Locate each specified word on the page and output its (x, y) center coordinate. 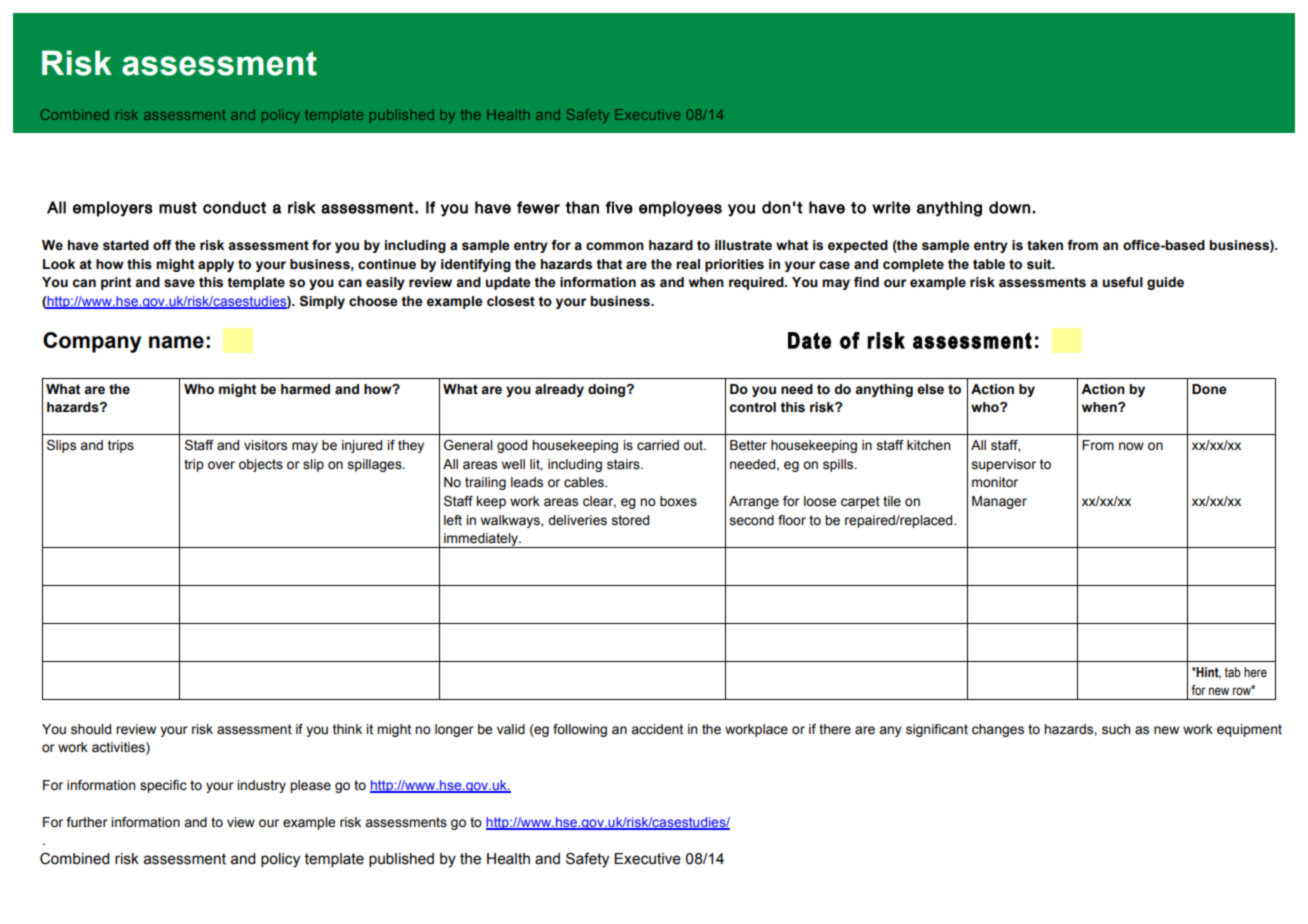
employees (680, 209)
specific (163, 786)
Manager (999, 502)
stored (630, 520)
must (178, 208)
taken (1045, 245)
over (221, 465)
